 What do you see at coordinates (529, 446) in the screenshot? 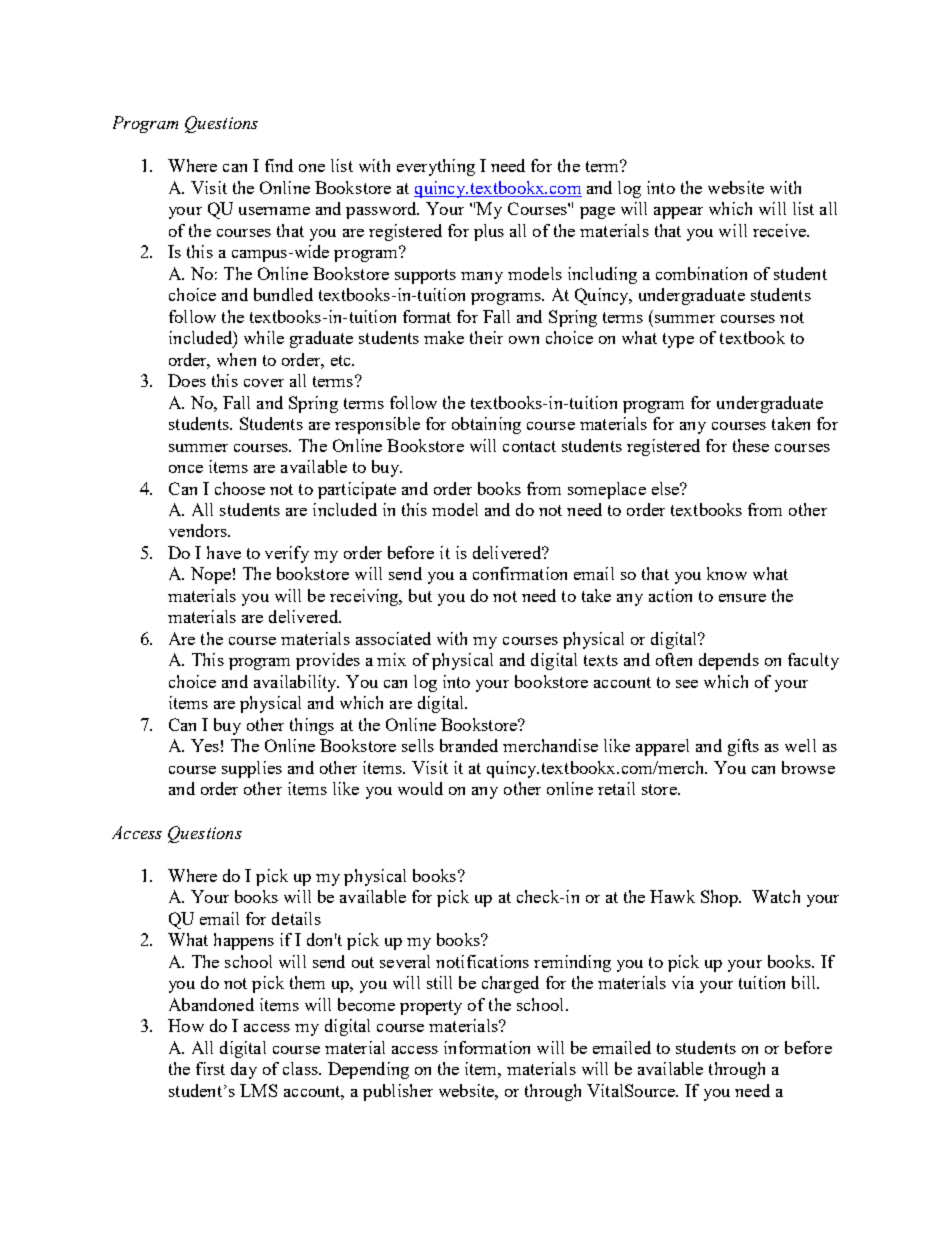
I see `contact` at bounding box center [529, 446].
